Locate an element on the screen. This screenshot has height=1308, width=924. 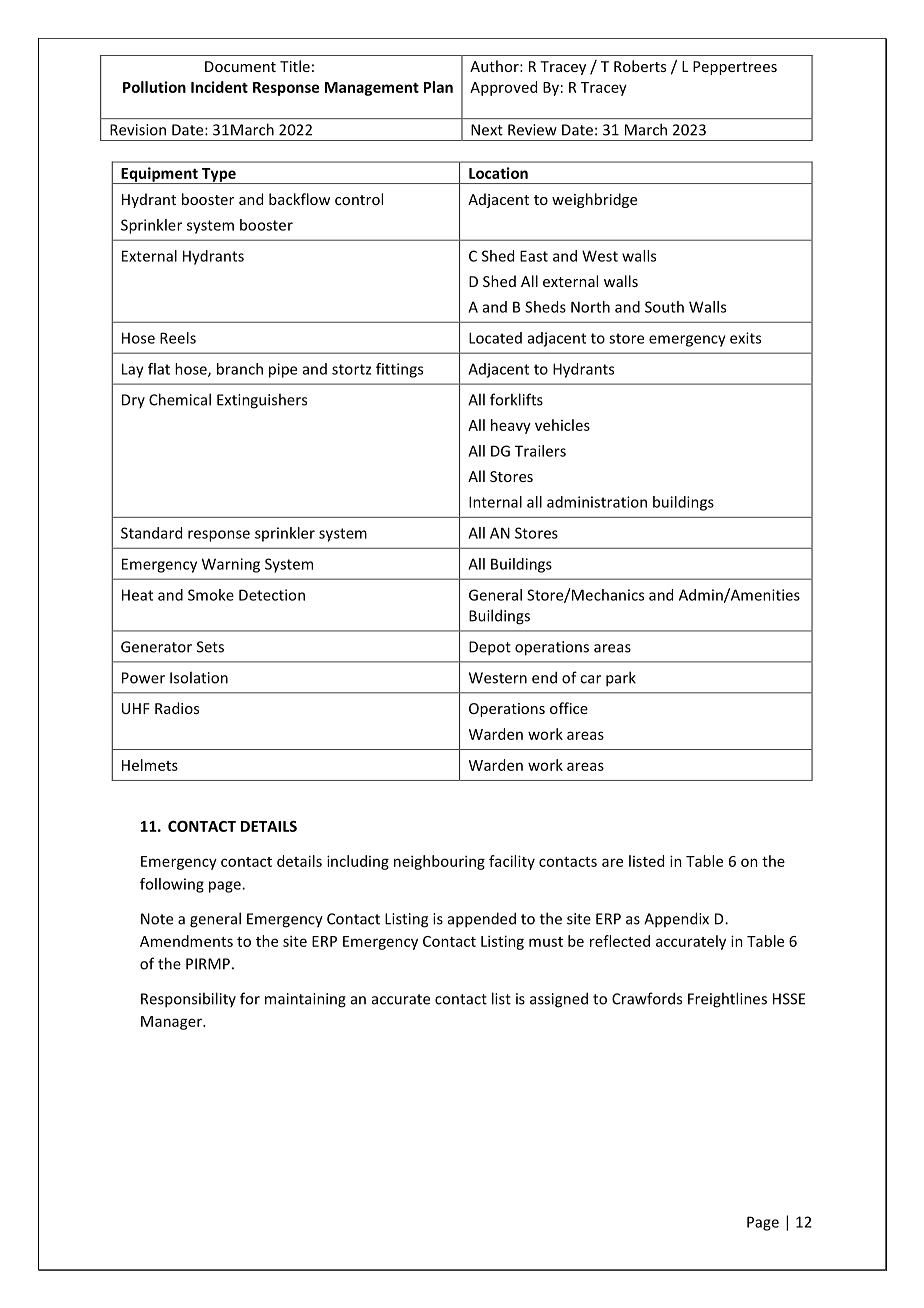
appended is located at coordinates (482, 920).
